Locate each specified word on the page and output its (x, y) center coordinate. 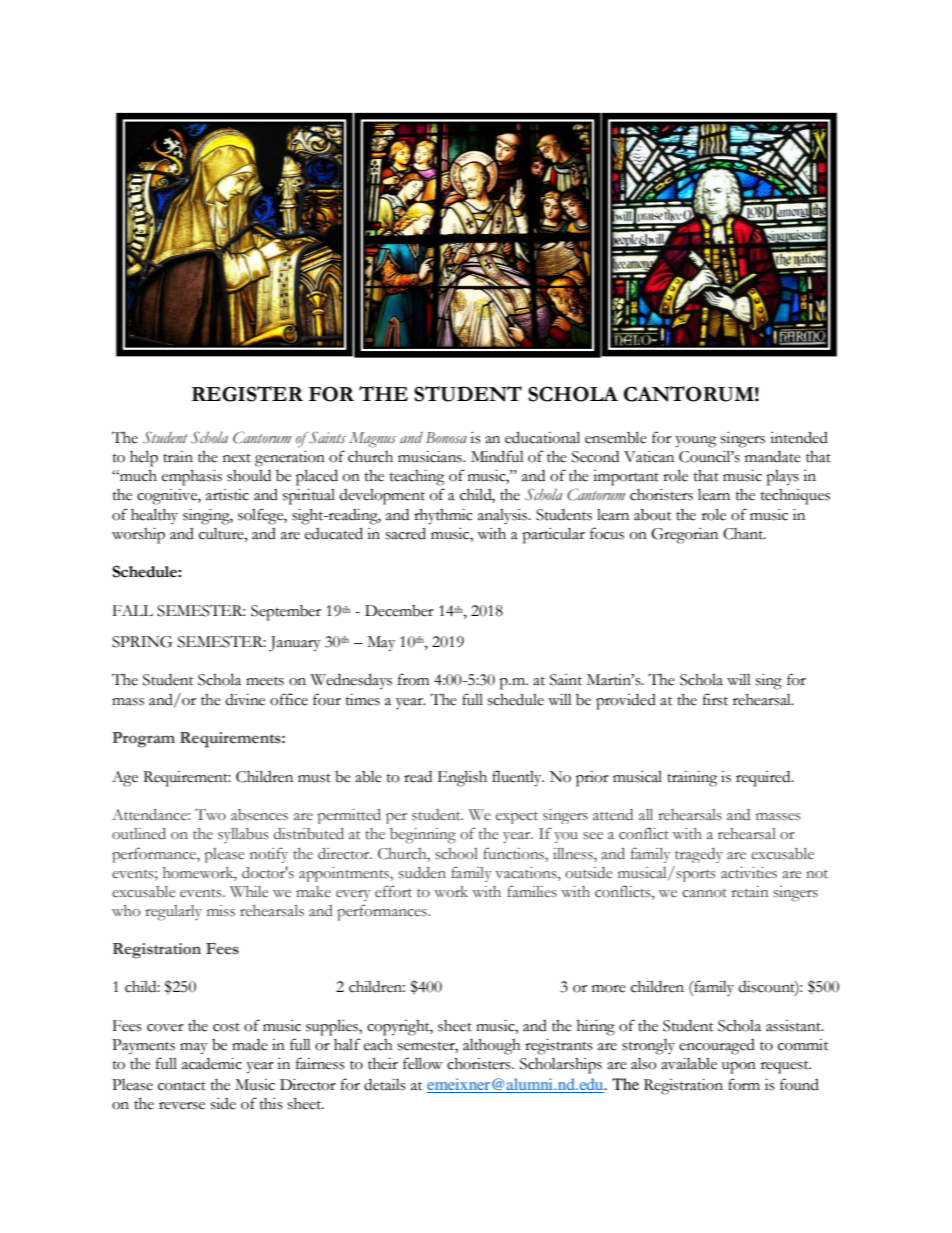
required (764, 779)
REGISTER (247, 394)
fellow (423, 1063)
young (695, 442)
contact (182, 1086)
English (462, 778)
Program (143, 740)
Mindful (497, 456)
